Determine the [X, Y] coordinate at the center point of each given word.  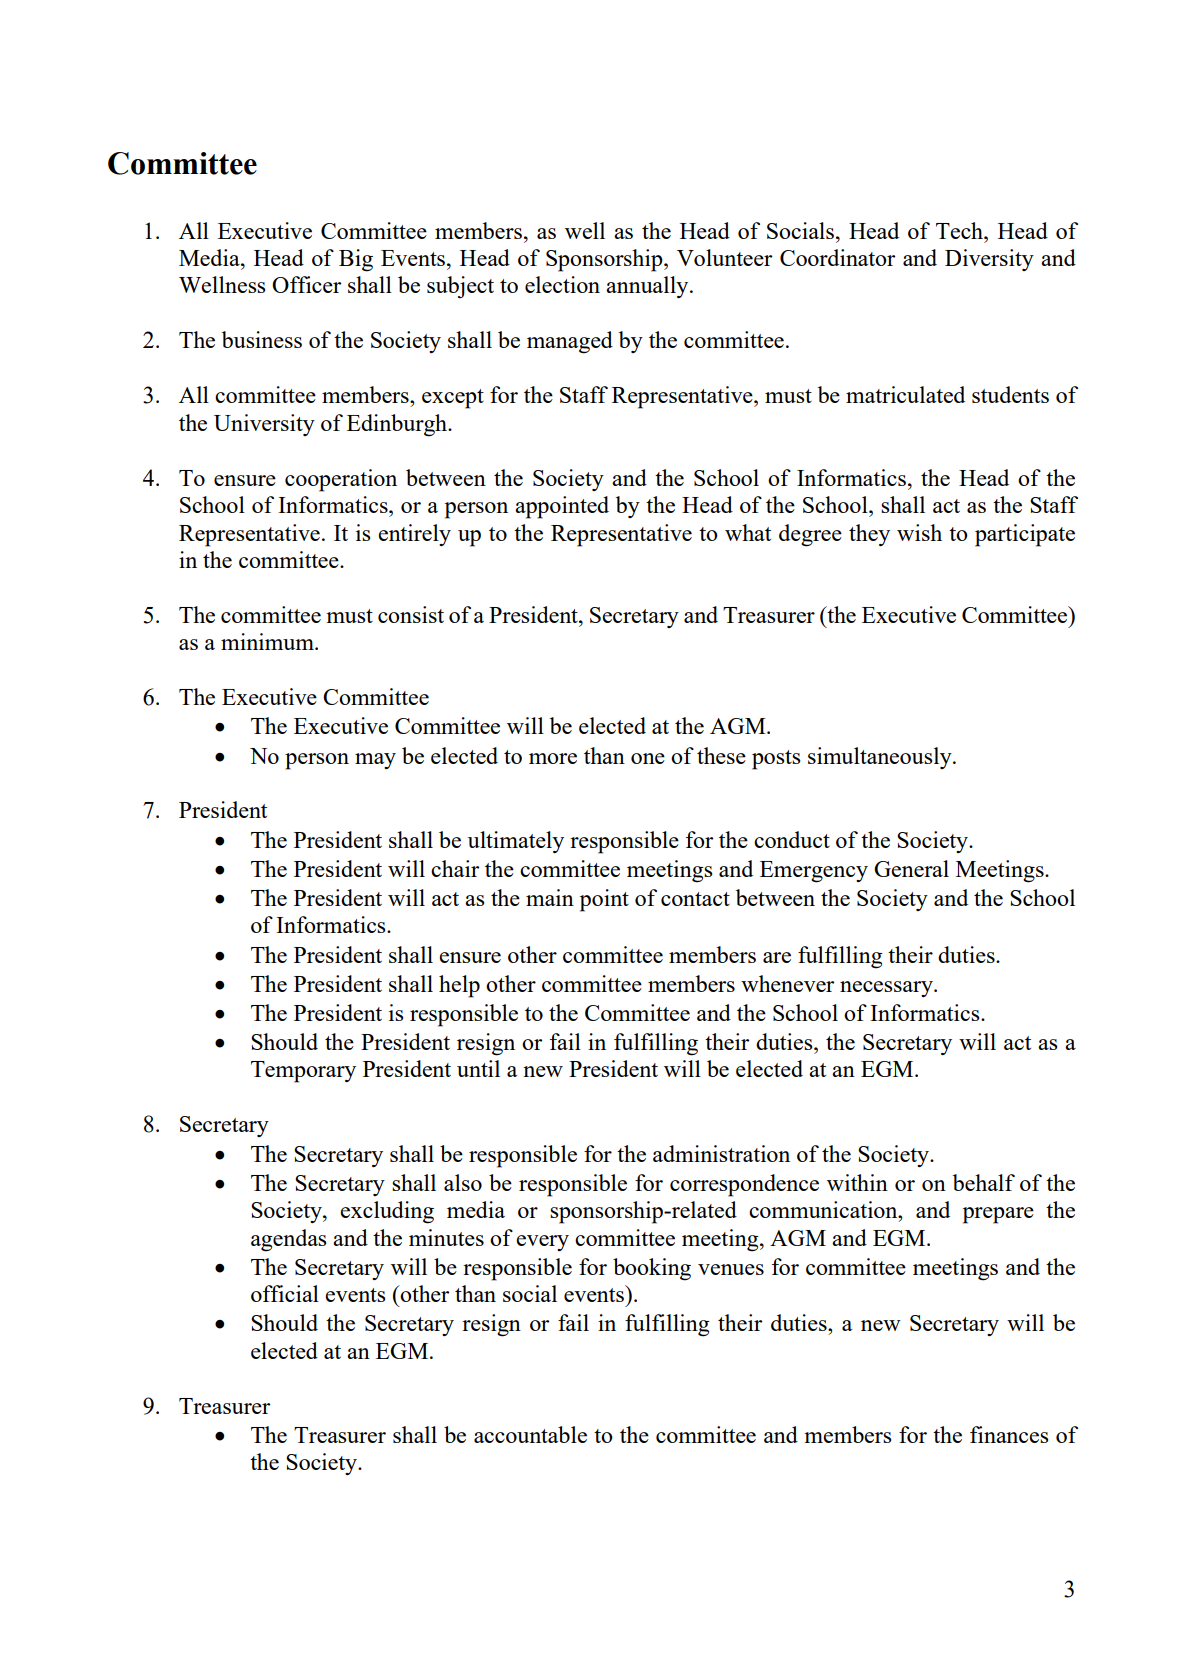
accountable [530, 1434]
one [648, 758]
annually [648, 287]
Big [356, 260]
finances [1009, 1434]
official [285, 1293]
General [911, 868]
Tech [961, 230]
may [375, 761]
